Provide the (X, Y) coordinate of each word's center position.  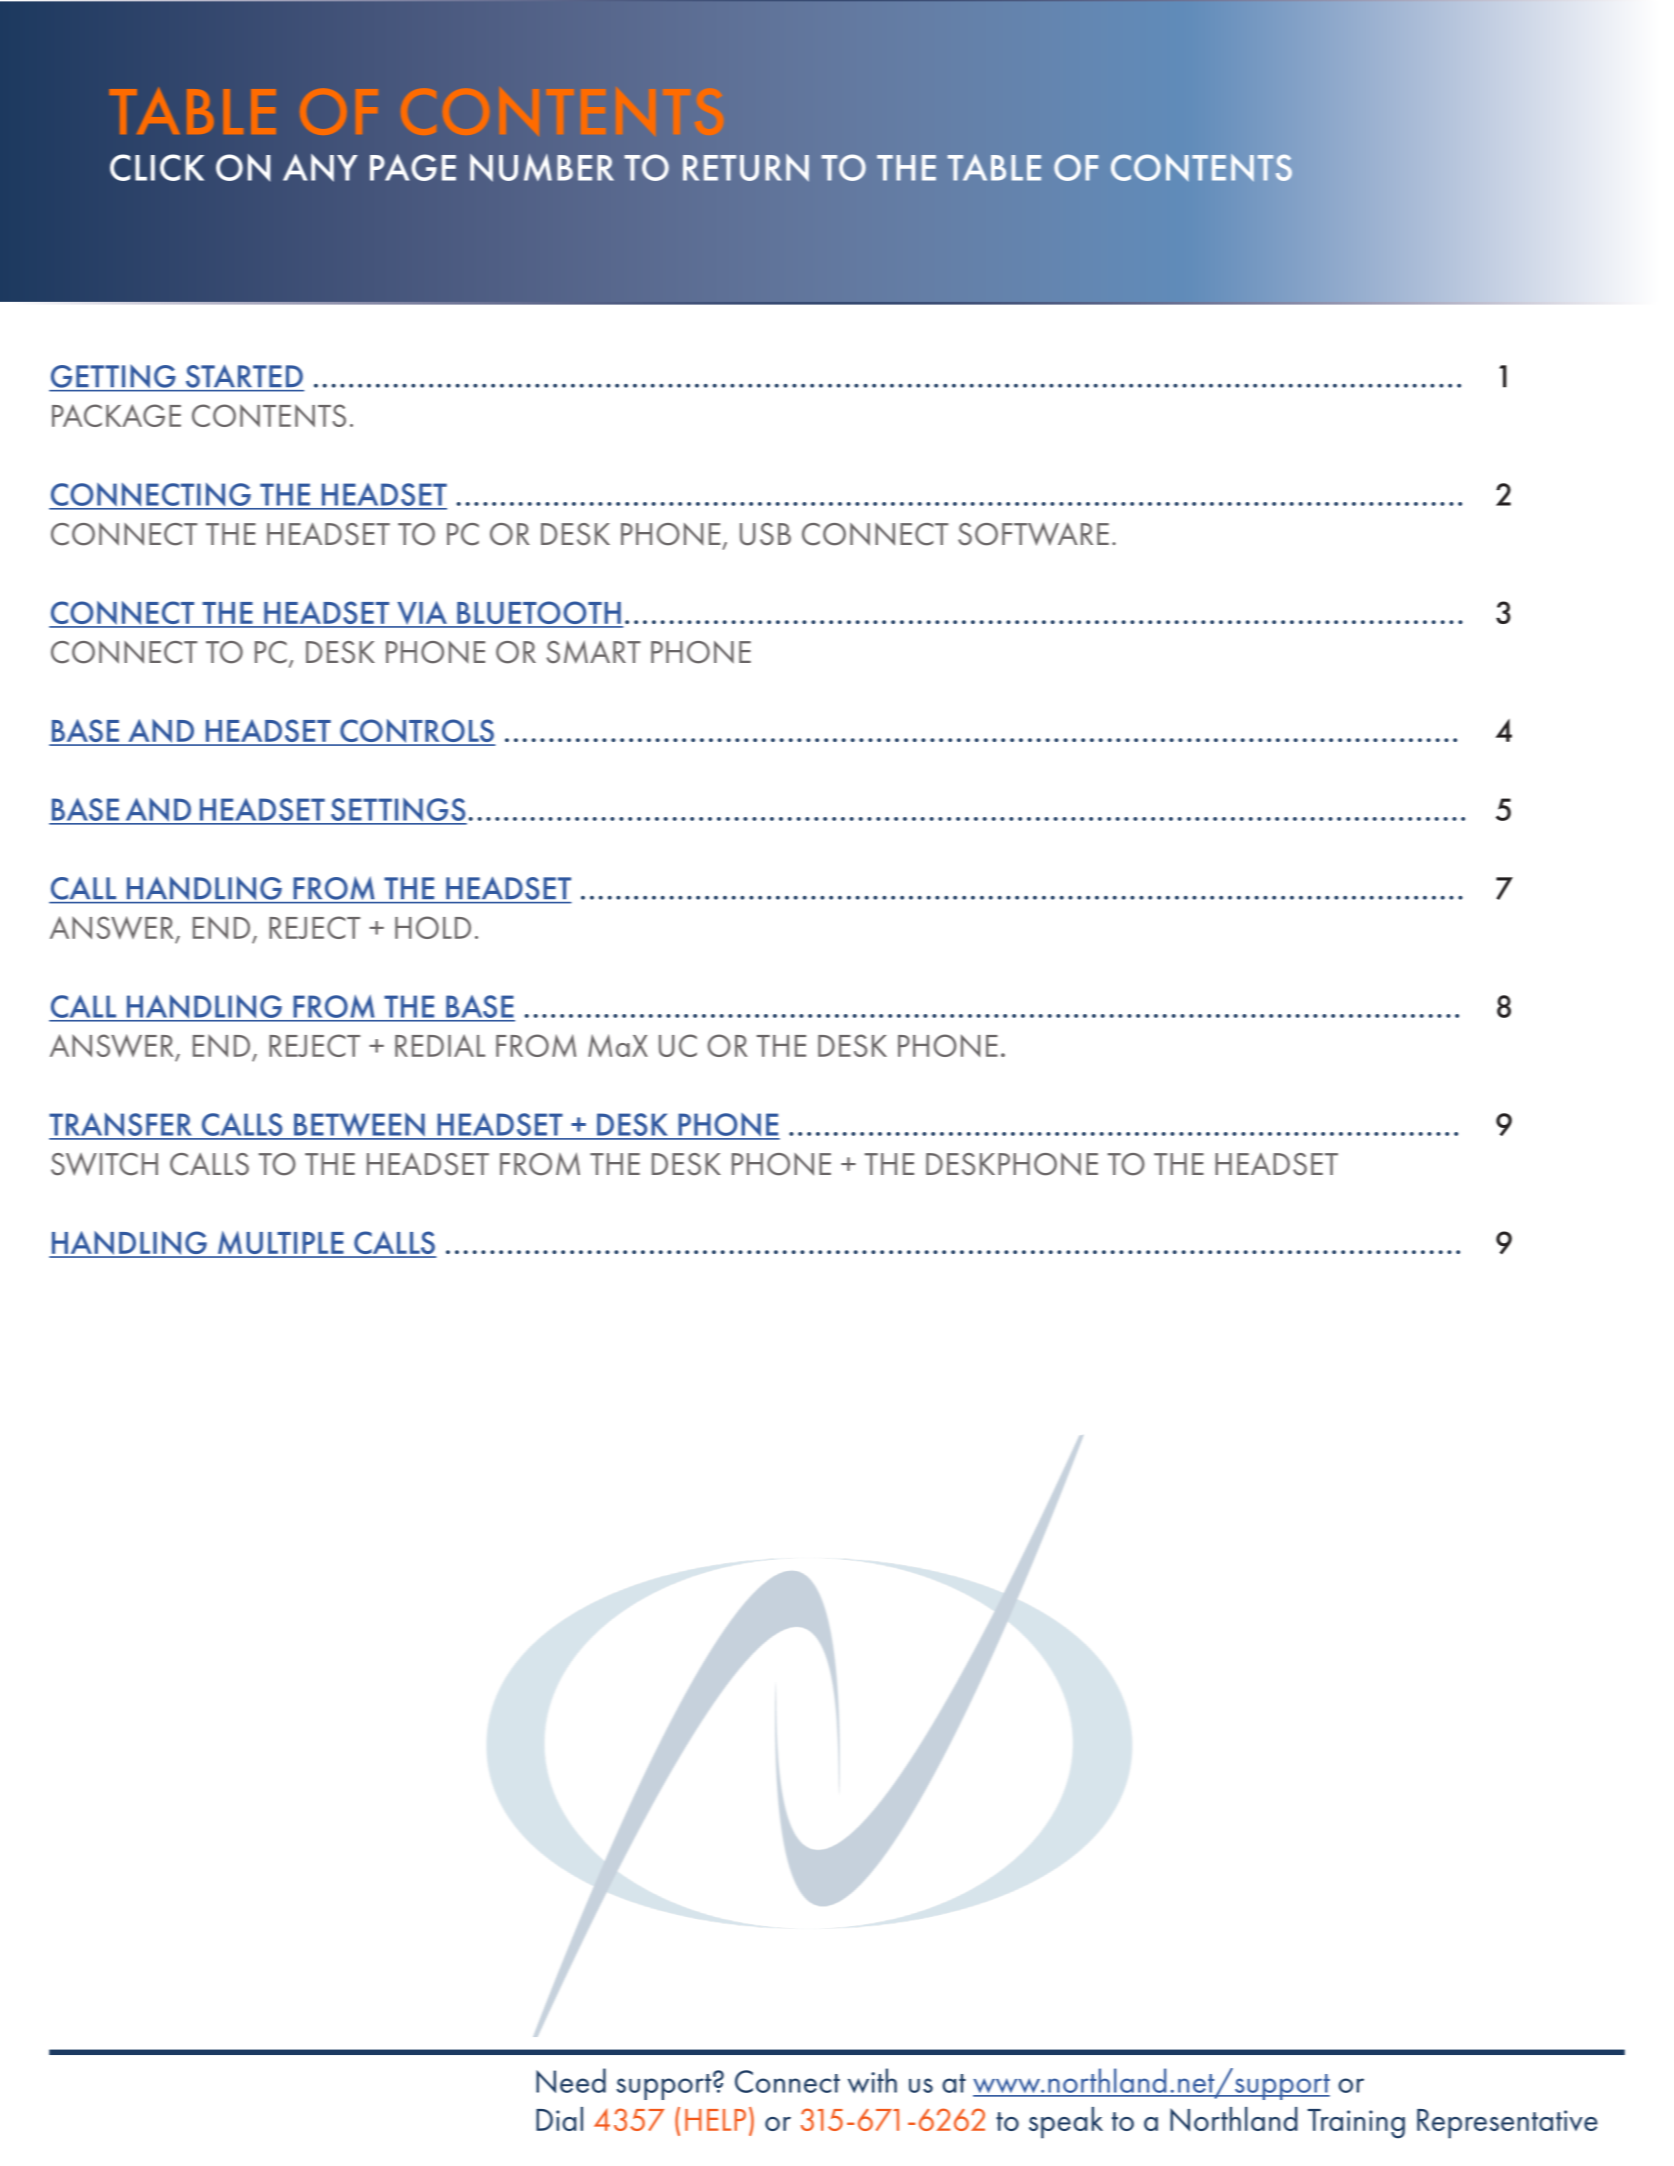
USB (765, 534)
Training (1356, 2123)
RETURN (746, 168)
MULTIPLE (280, 1244)
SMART (593, 652)
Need (571, 2080)
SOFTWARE (1033, 534)
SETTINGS (398, 810)
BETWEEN (359, 1125)
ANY (320, 168)
